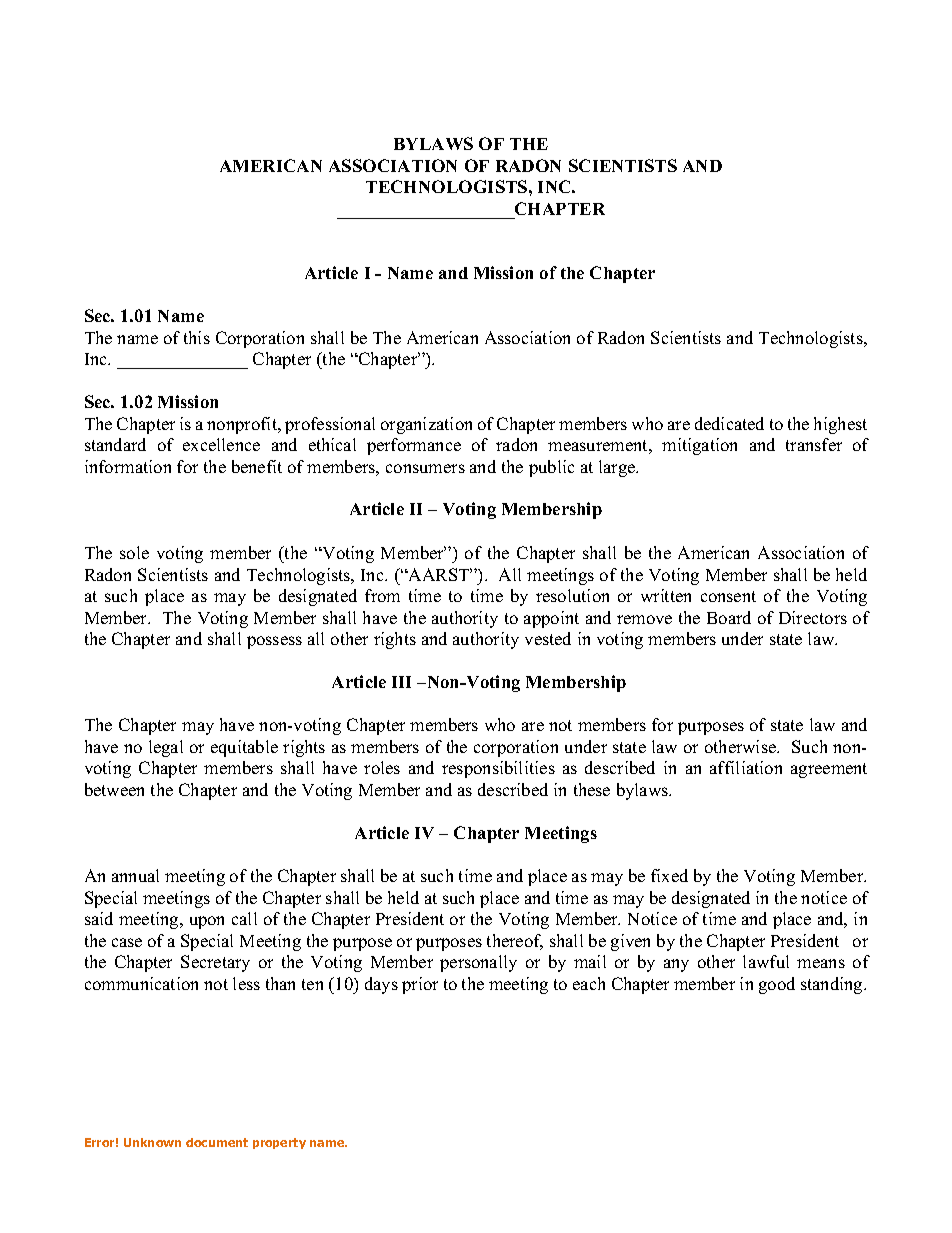 This screenshot has height=1233, width=952. What do you see at coordinates (746, 767) in the screenshot?
I see `affiliation` at bounding box center [746, 767].
